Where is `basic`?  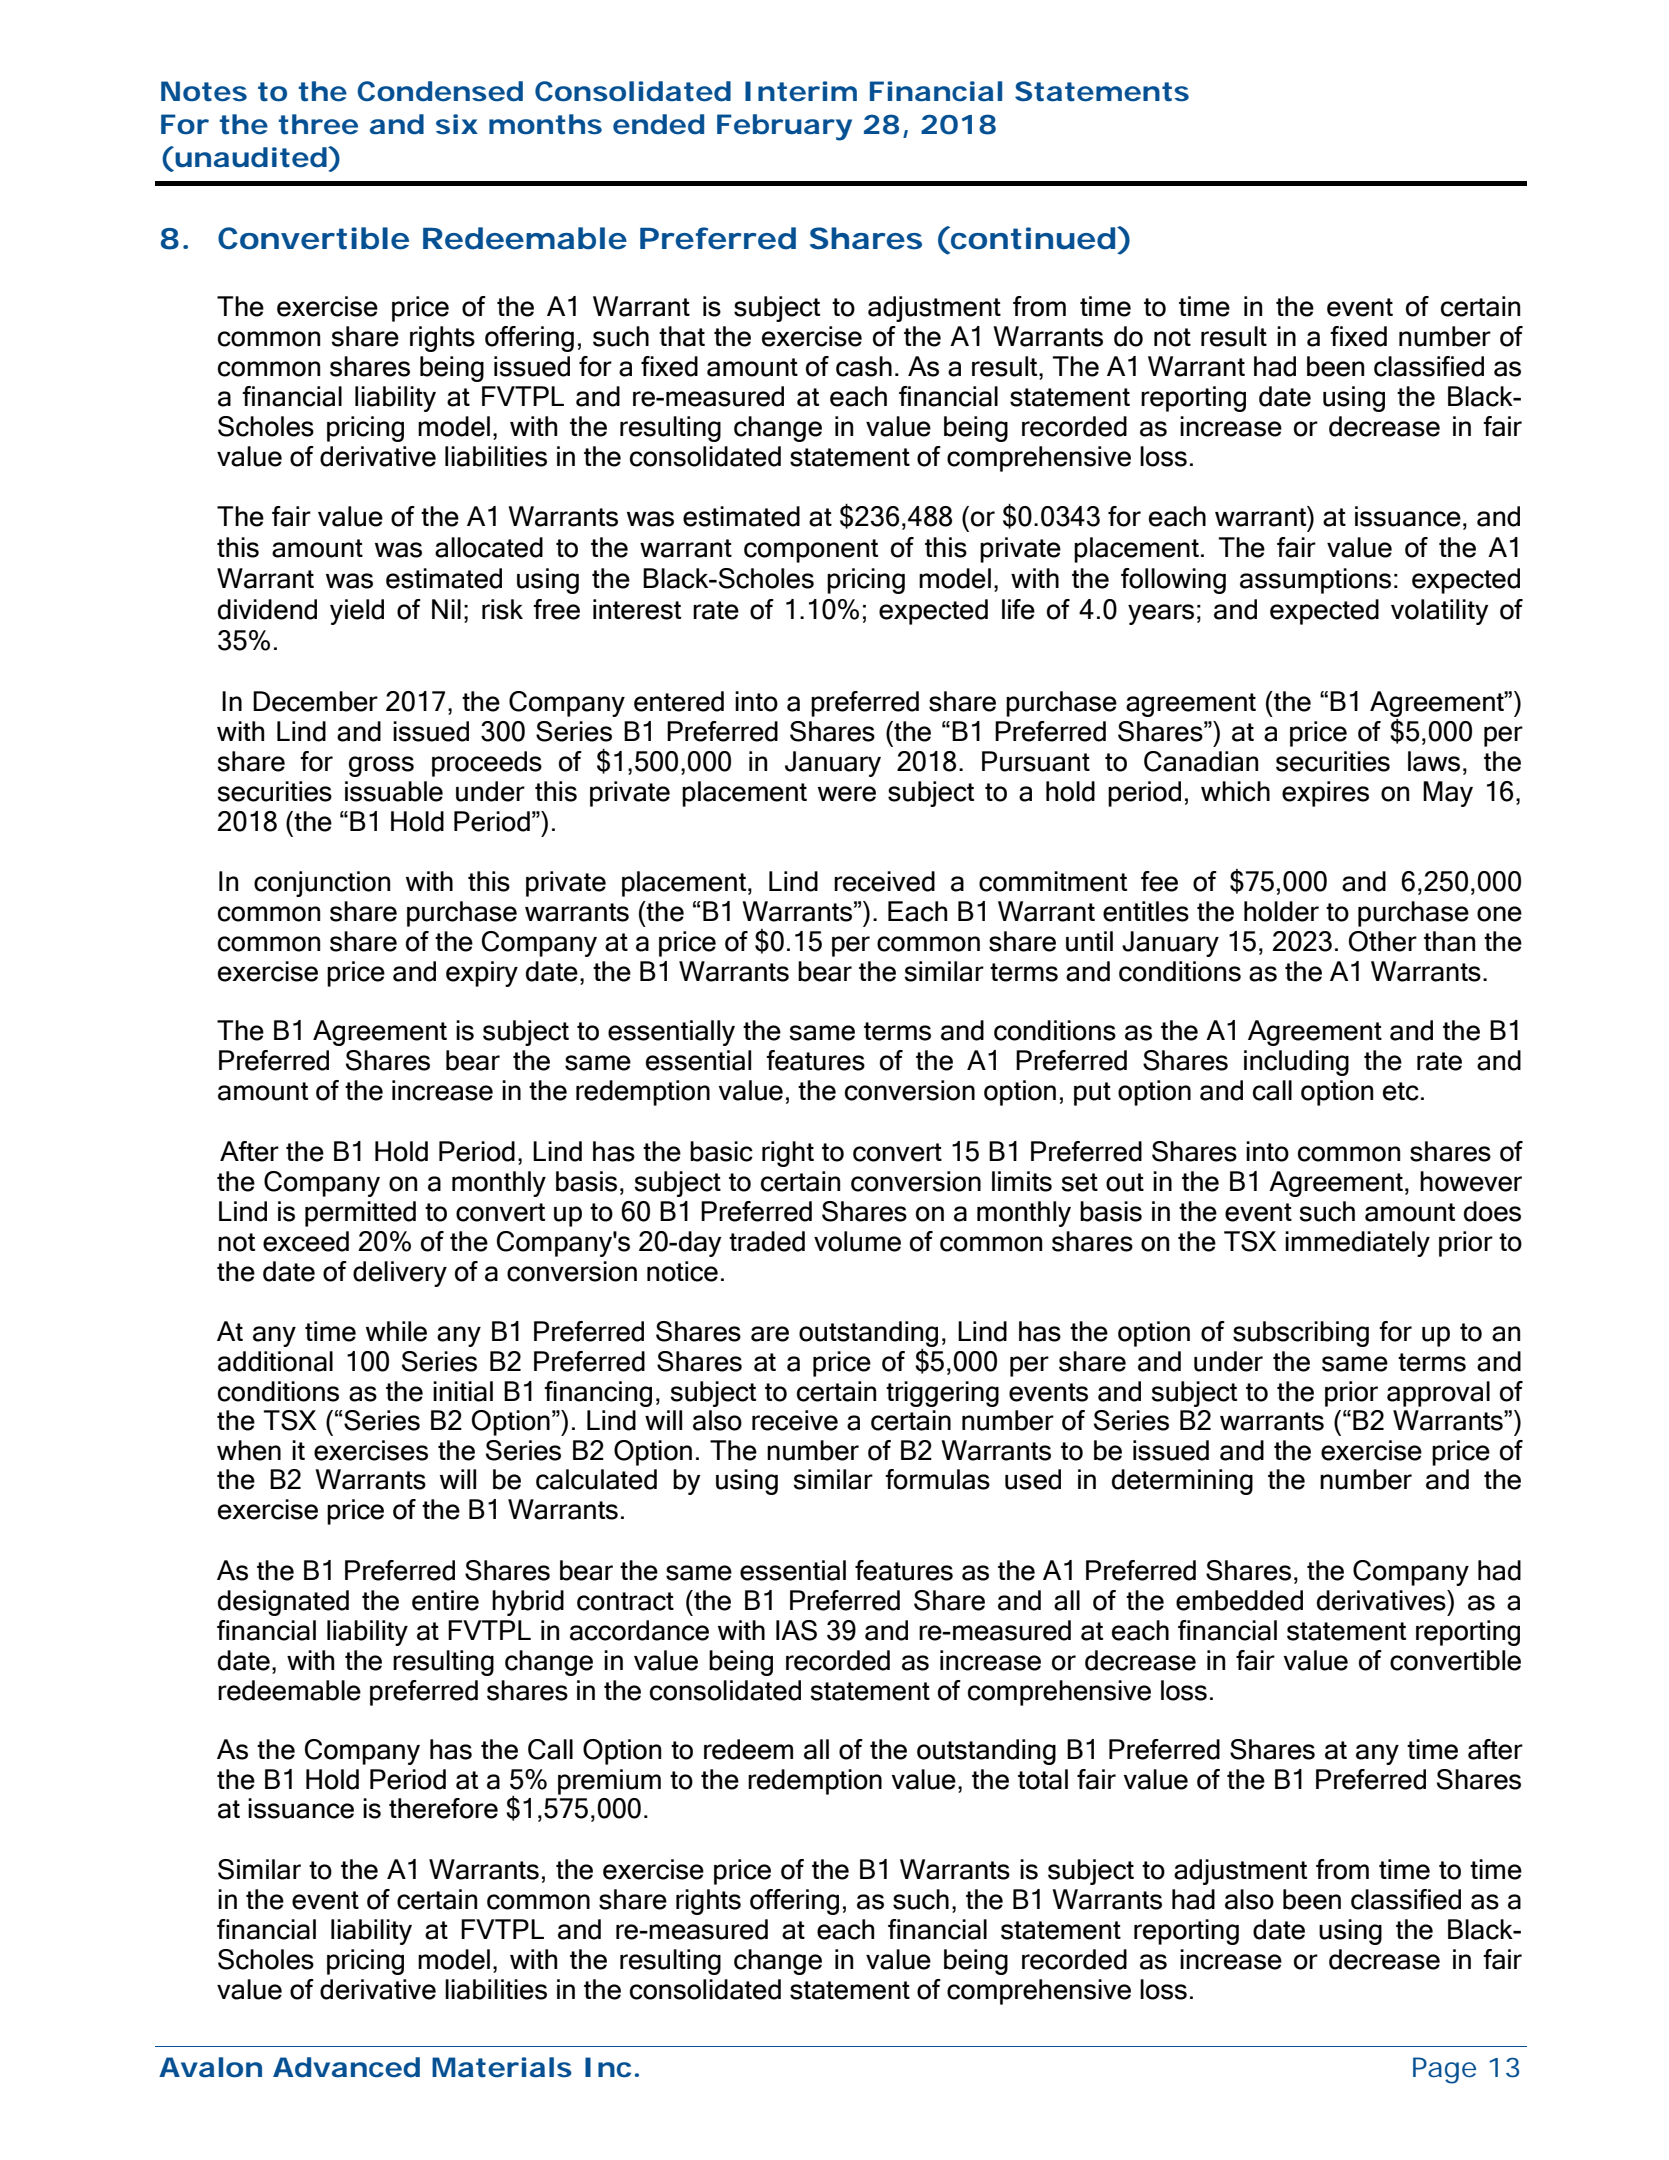
basic is located at coordinates (721, 1151).
